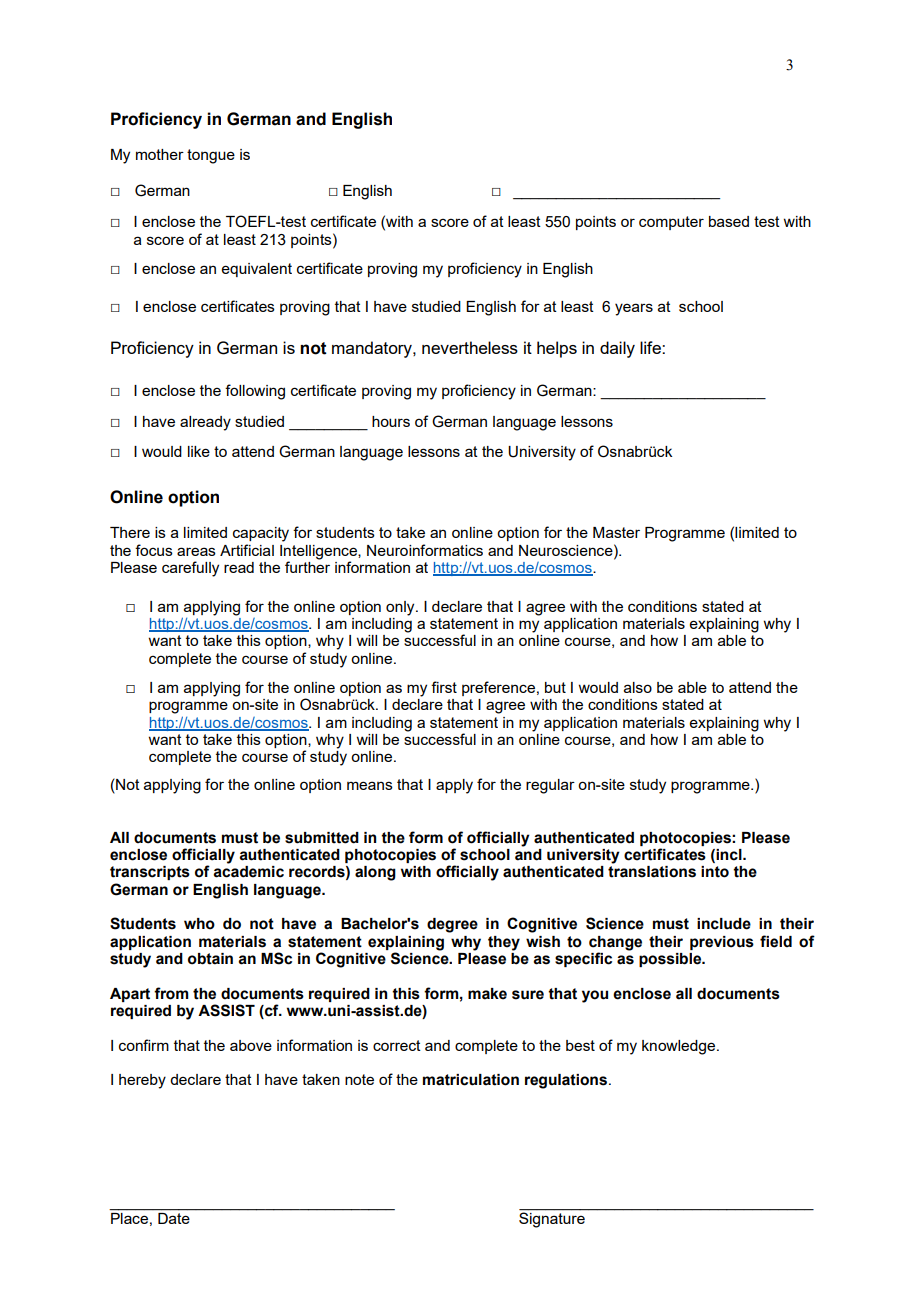 The image size is (924, 1308). What do you see at coordinates (444, 687) in the screenshot?
I see `first` at bounding box center [444, 687].
